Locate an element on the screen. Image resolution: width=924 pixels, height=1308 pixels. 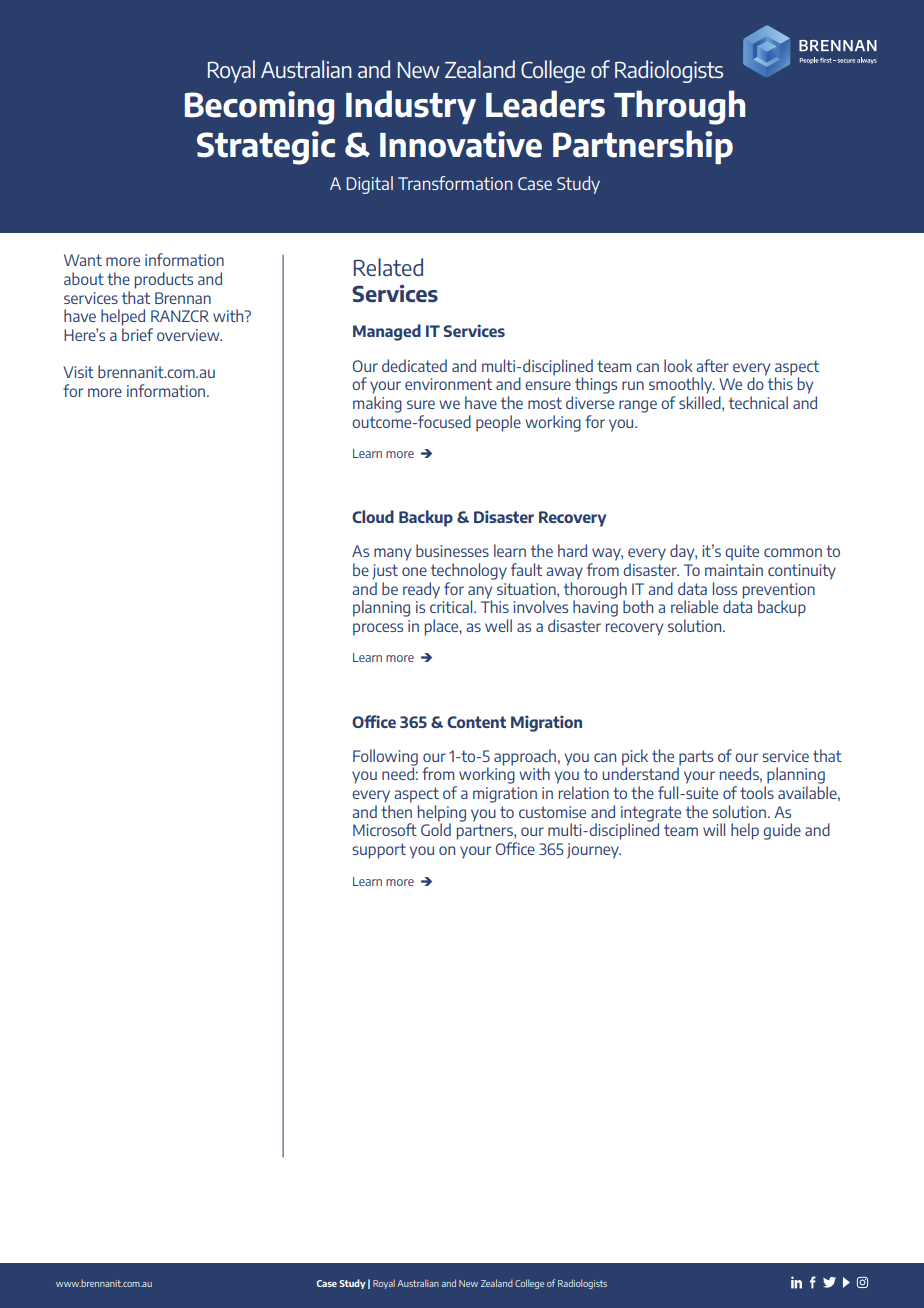
Becoming is located at coordinates (259, 108).
